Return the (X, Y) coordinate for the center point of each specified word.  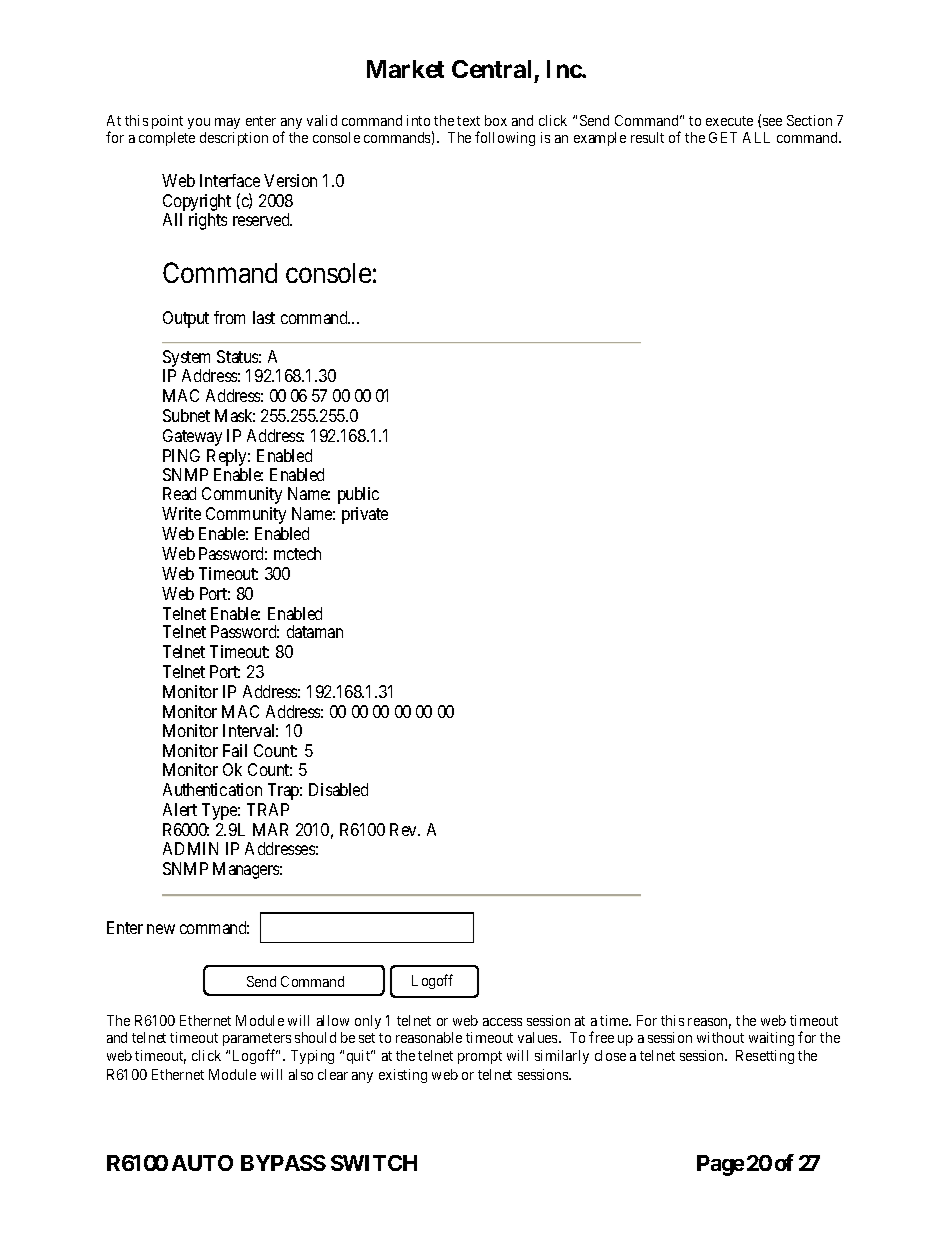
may (227, 123)
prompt (480, 1057)
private (365, 515)
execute (729, 121)
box (496, 120)
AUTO (202, 1163)
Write (181, 513)
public (358, 495)
